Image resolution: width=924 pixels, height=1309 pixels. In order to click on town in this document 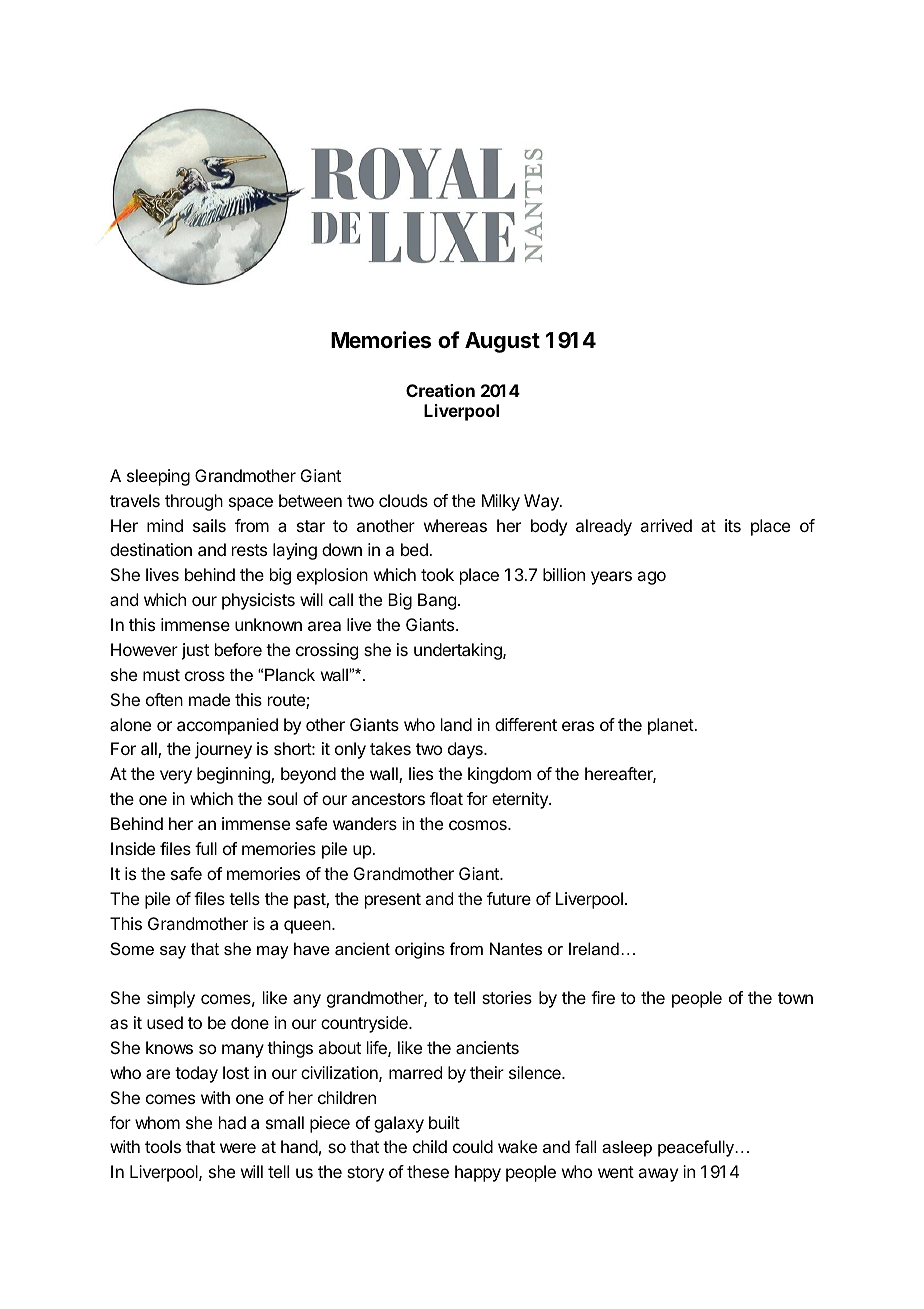, I will do `click(795, 998)`.
